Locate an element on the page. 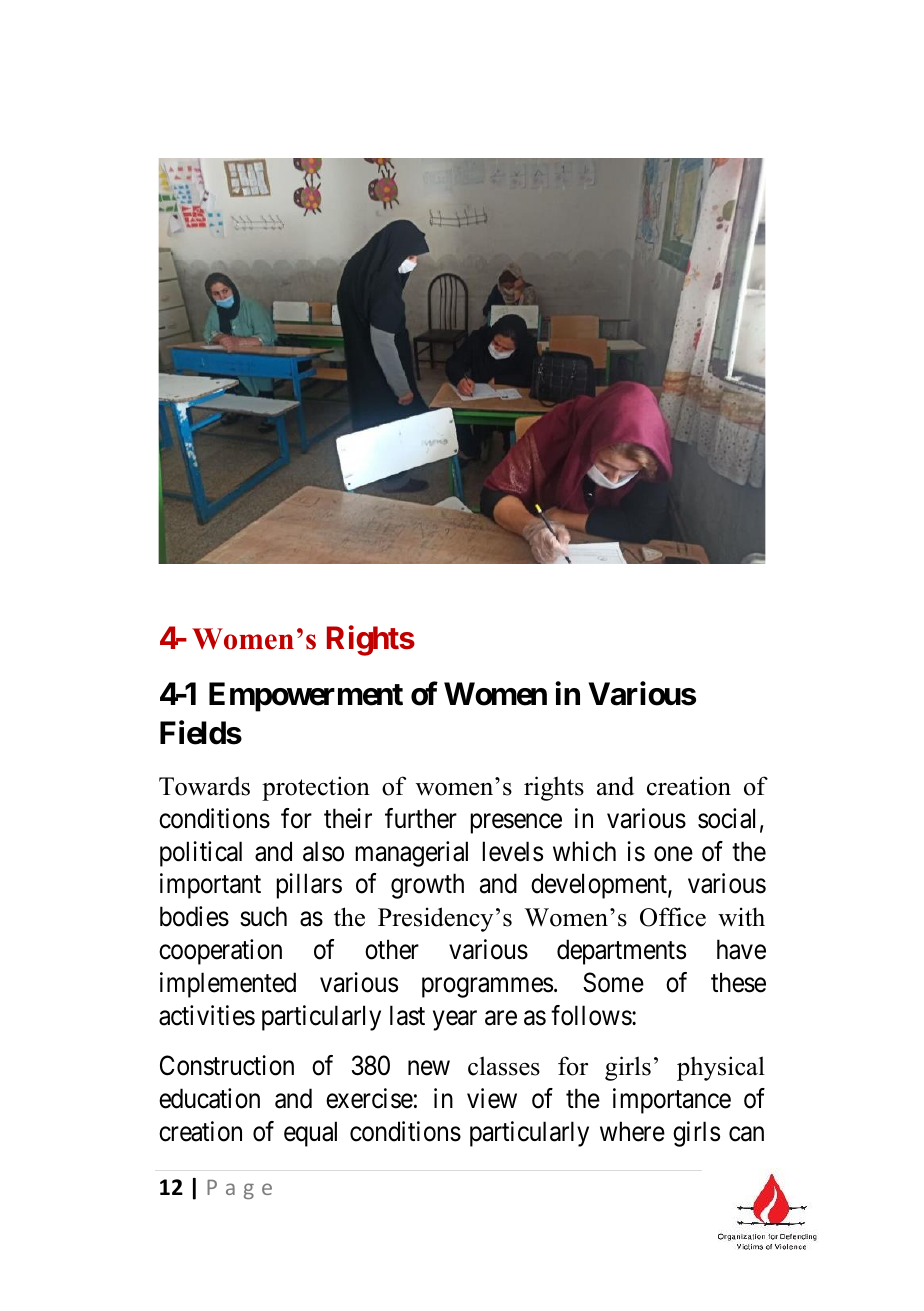 This image has width=924, height=1311. such is located at coordinates (263, 916).
